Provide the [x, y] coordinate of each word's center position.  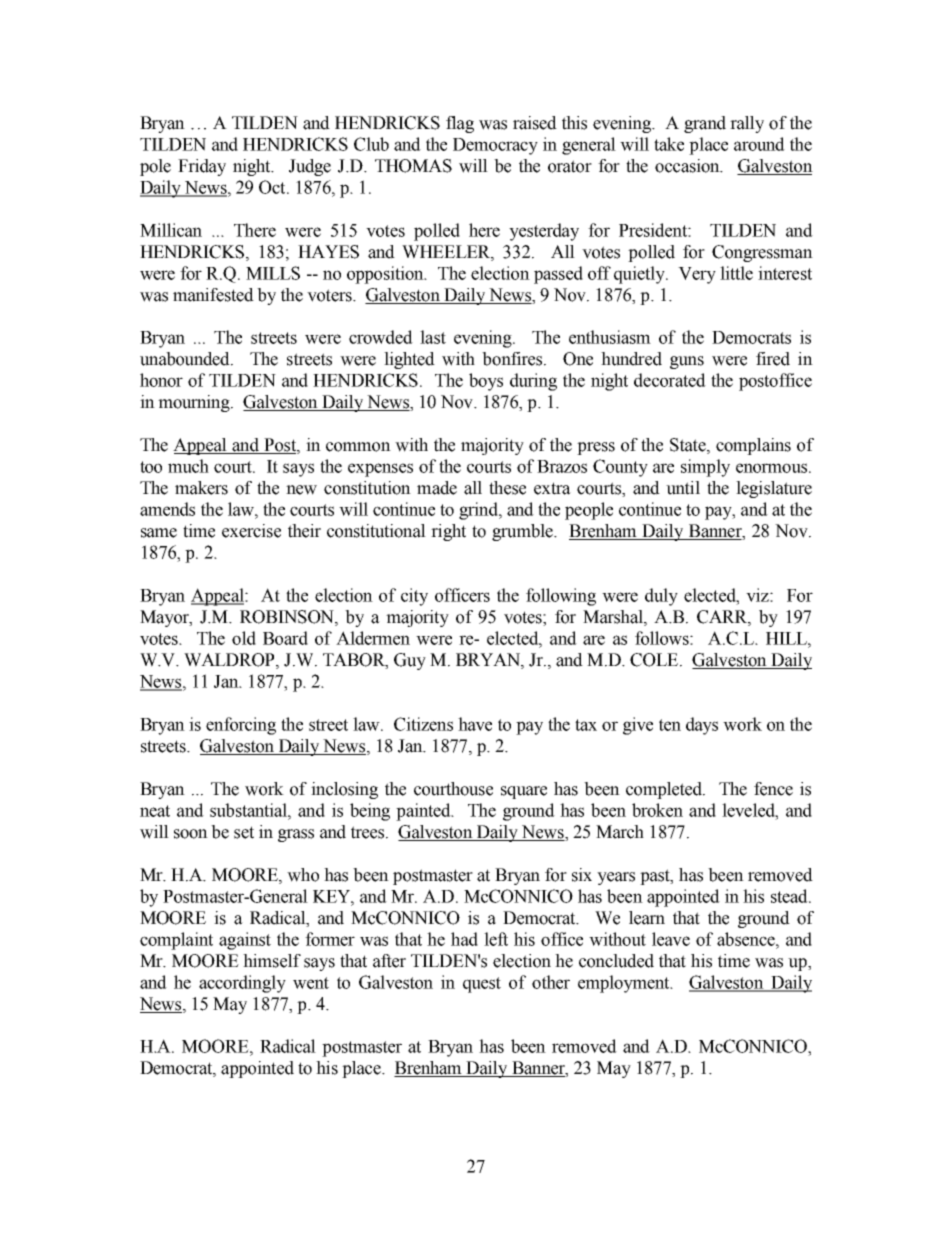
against [245, 941]
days [702, 726]
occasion [688, 166]
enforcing [241, 726]
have [475, 724]
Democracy [495, 146]
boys [486, 382]
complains [753, 446]
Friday [202, 167]
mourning [195, 403]
